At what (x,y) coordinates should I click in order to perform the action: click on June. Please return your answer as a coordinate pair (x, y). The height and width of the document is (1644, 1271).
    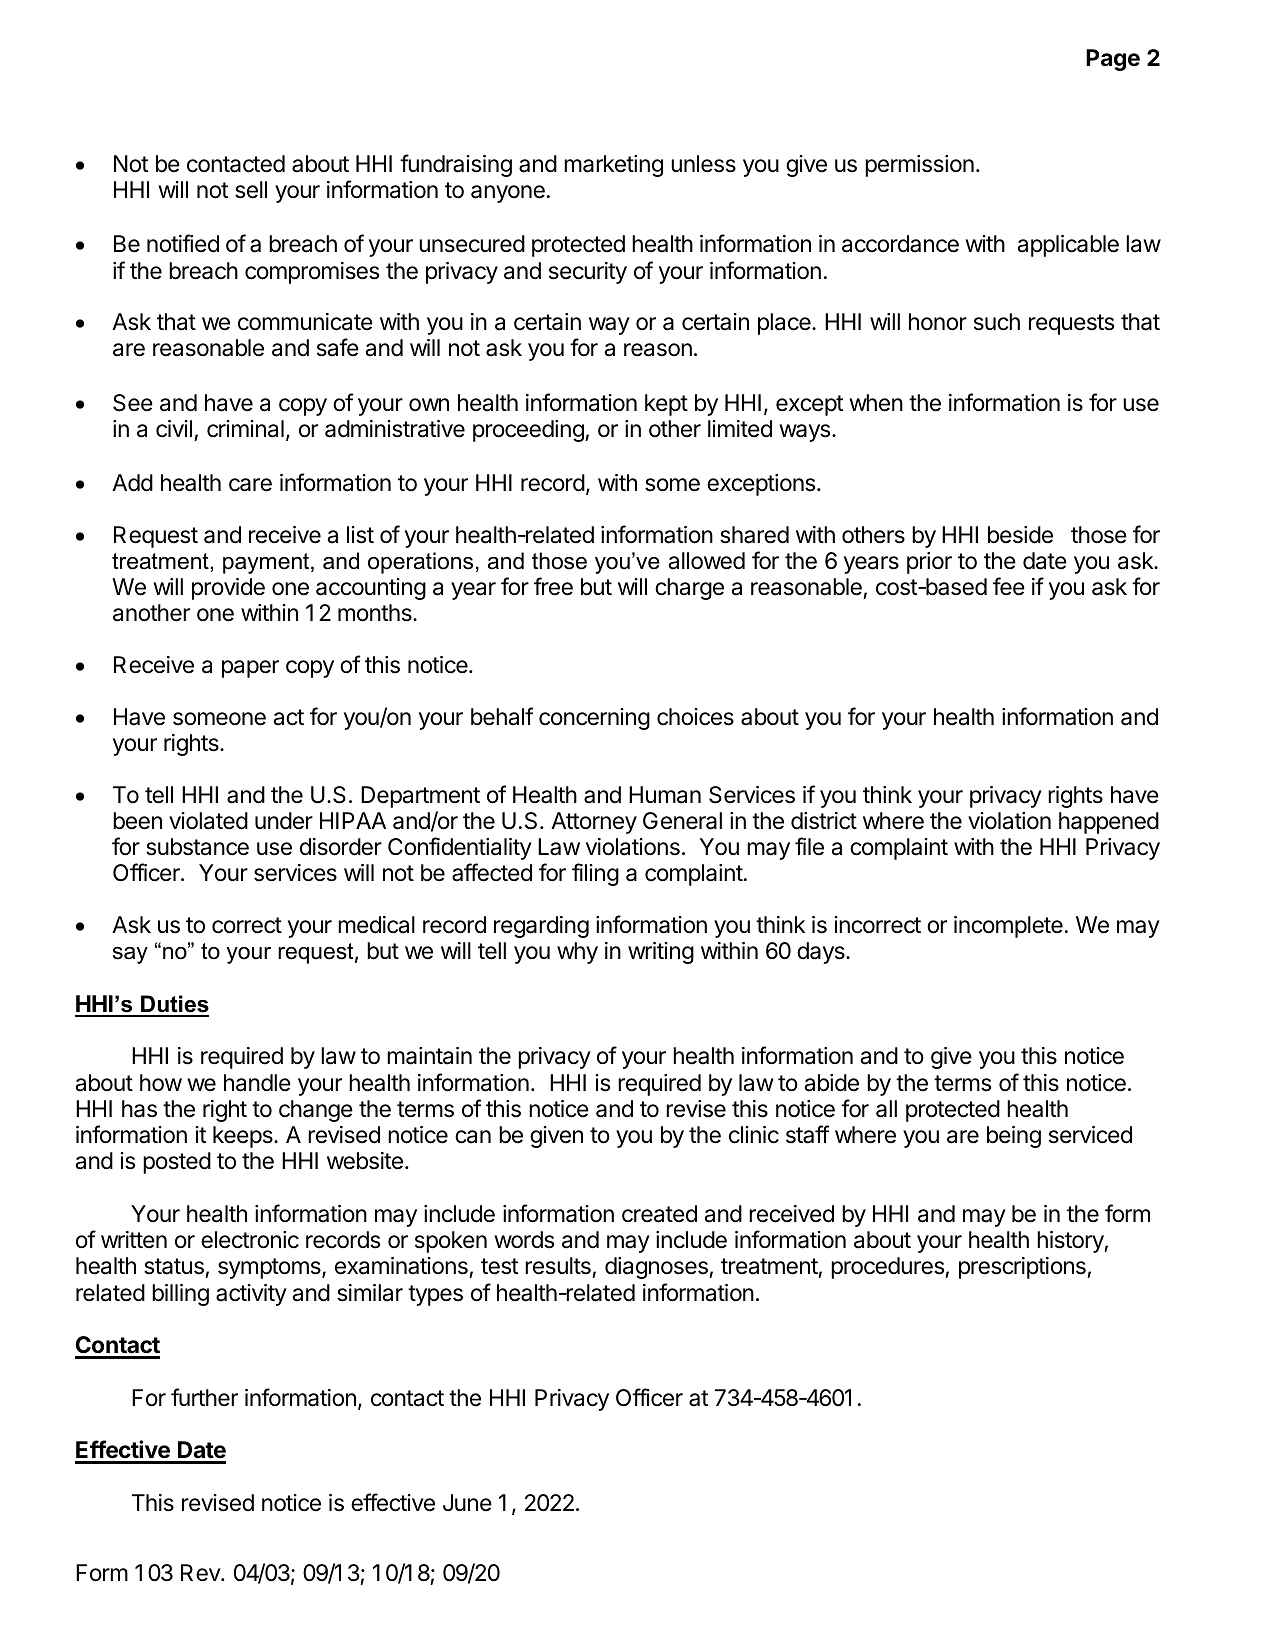
    Looking at the image, I should click on (467, 1503).
